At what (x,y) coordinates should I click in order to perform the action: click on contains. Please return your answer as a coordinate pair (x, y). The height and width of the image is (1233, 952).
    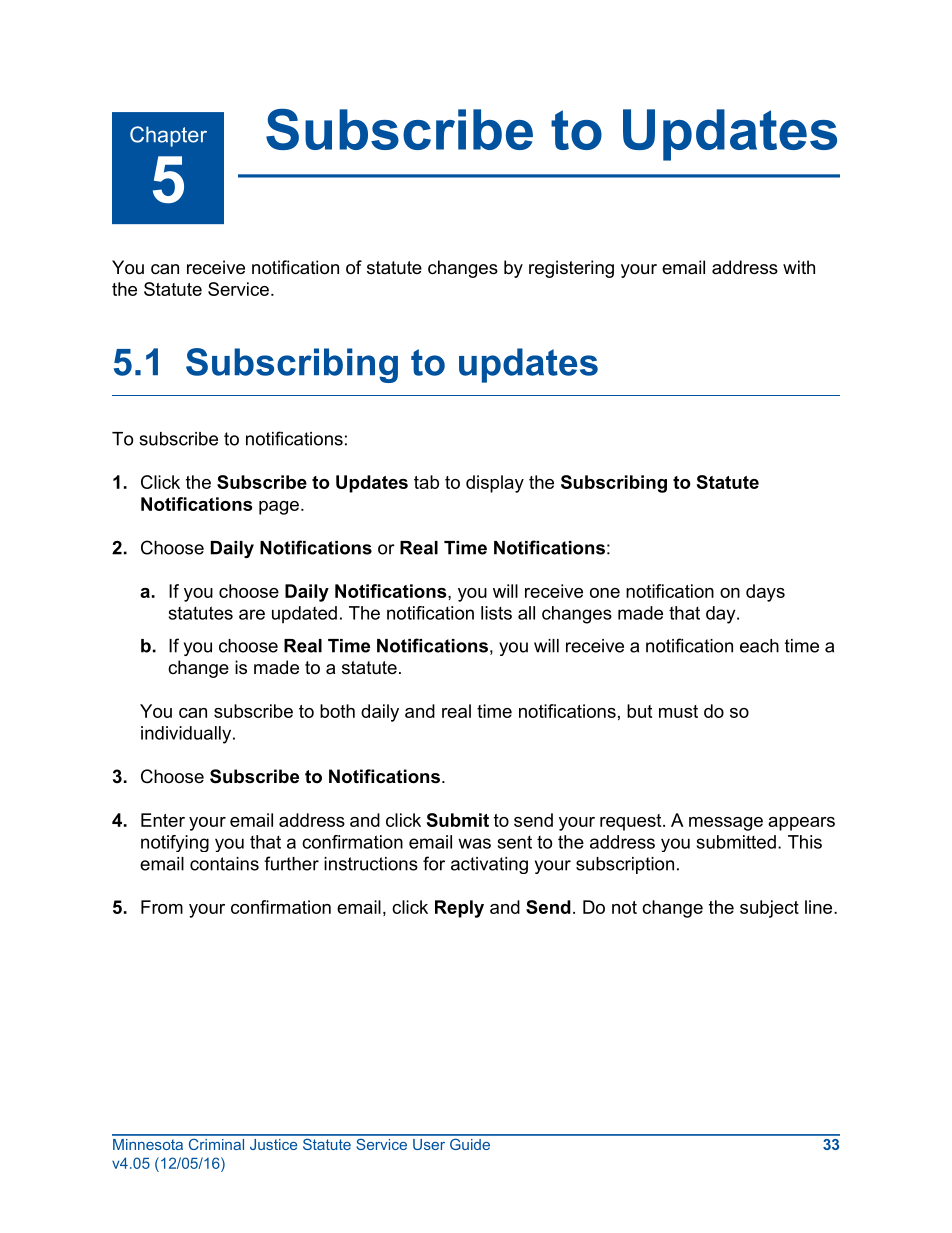
    Looking at the image, I should click on (224, 864).
